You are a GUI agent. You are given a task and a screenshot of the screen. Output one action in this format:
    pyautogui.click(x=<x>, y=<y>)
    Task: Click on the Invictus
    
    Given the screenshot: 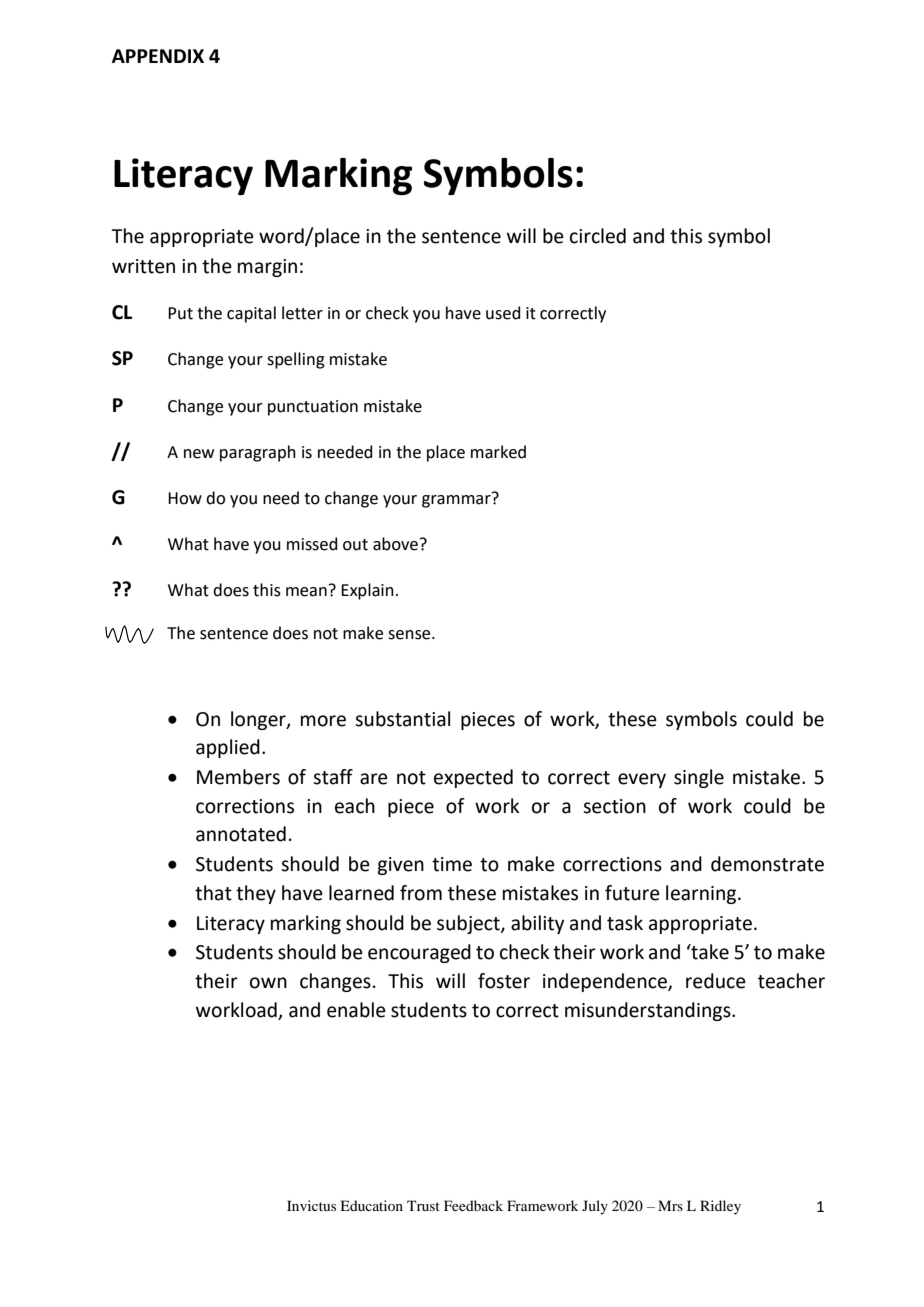 What is the action you would take?
    pyautogui.click(x=311, y=1205)
